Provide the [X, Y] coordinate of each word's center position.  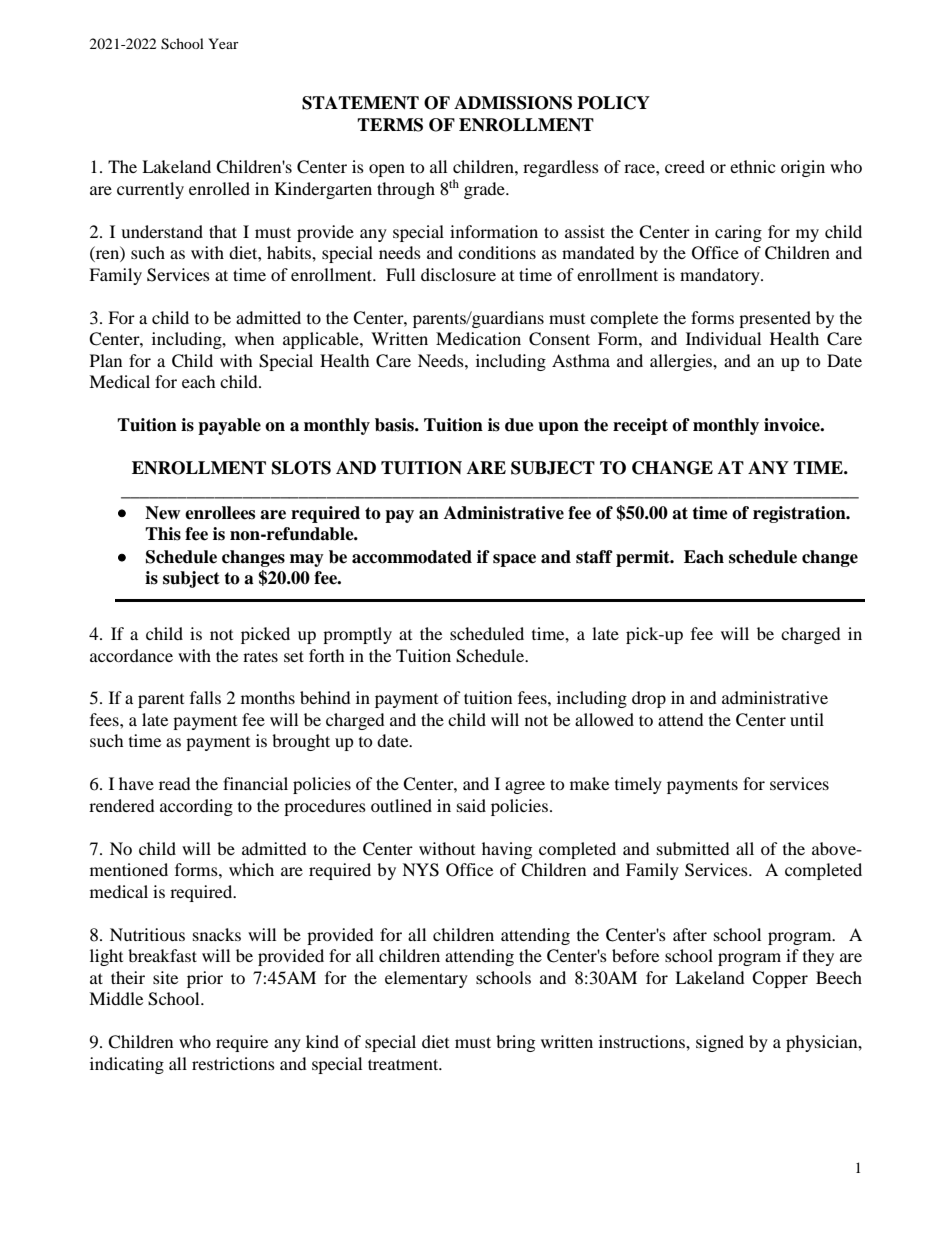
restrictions [233, 1063]
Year [223, 43]
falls [205, 697]
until [807, 719]
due [519, 425]
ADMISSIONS [513, 103]
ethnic [752, 166]
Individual [723, 338]
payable [229, 426]
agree [525, 787]
